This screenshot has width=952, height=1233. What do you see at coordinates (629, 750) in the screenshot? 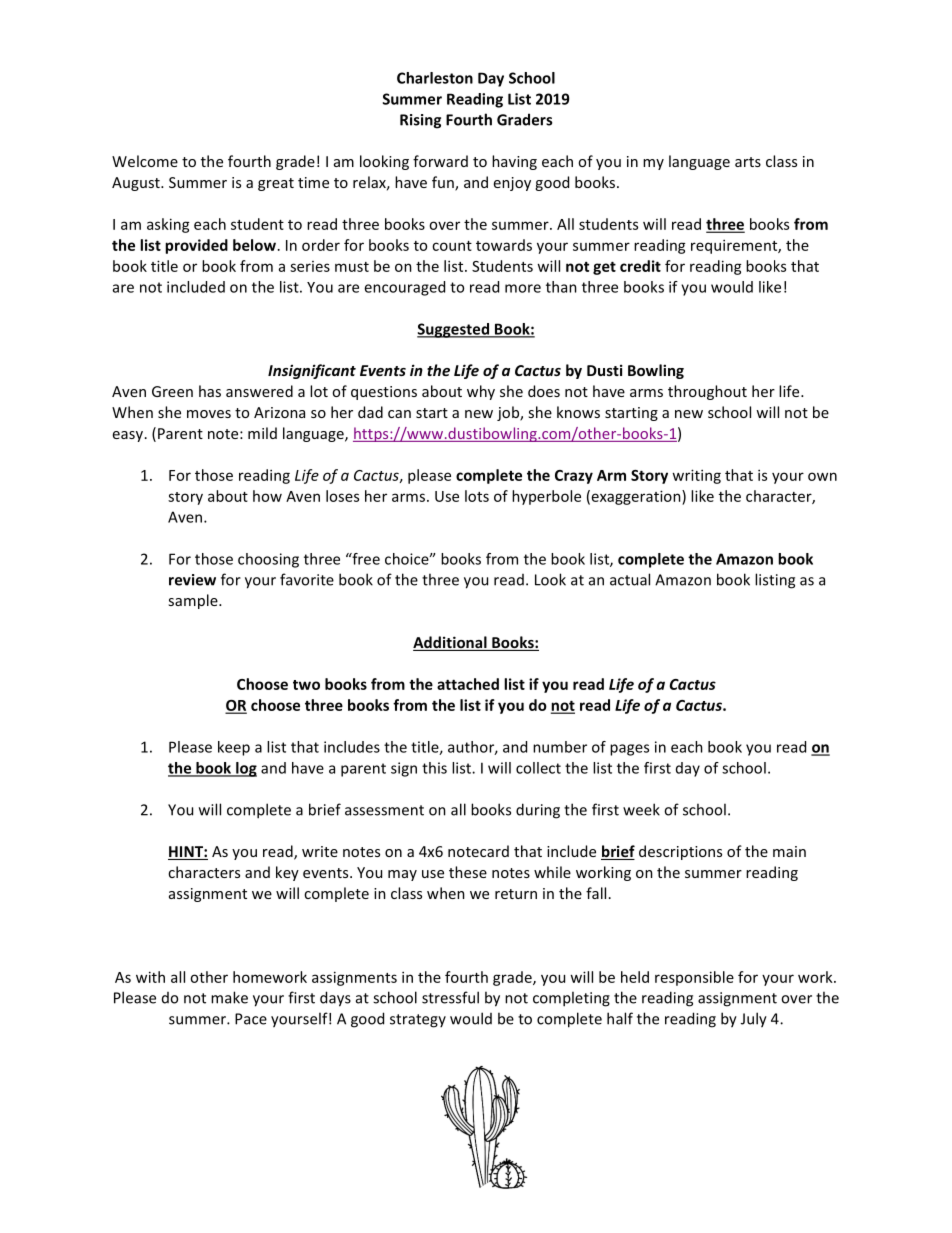
I see `pages` at bounding box center [629, 750].
